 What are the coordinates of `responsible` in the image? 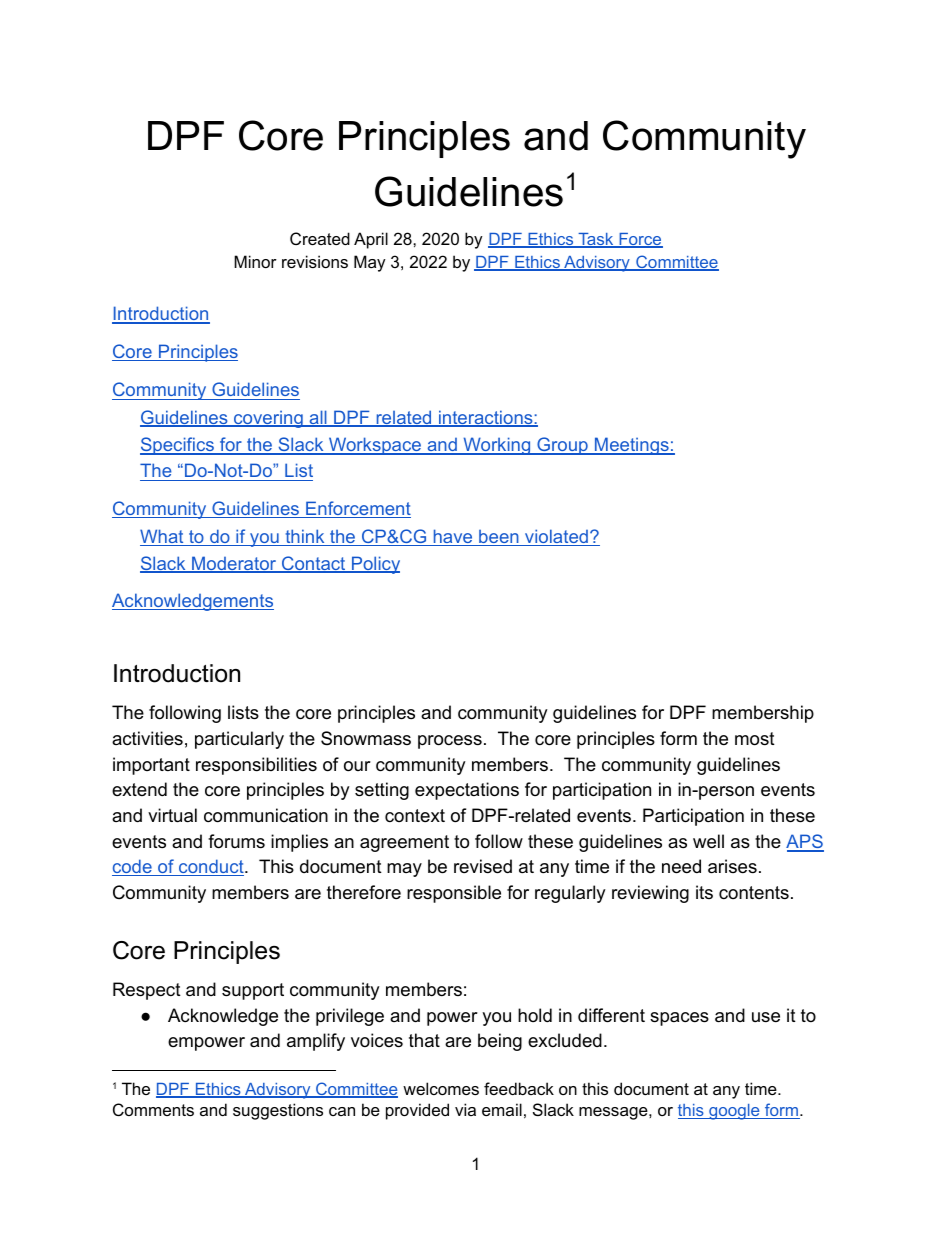 It's located at (454, 894).
